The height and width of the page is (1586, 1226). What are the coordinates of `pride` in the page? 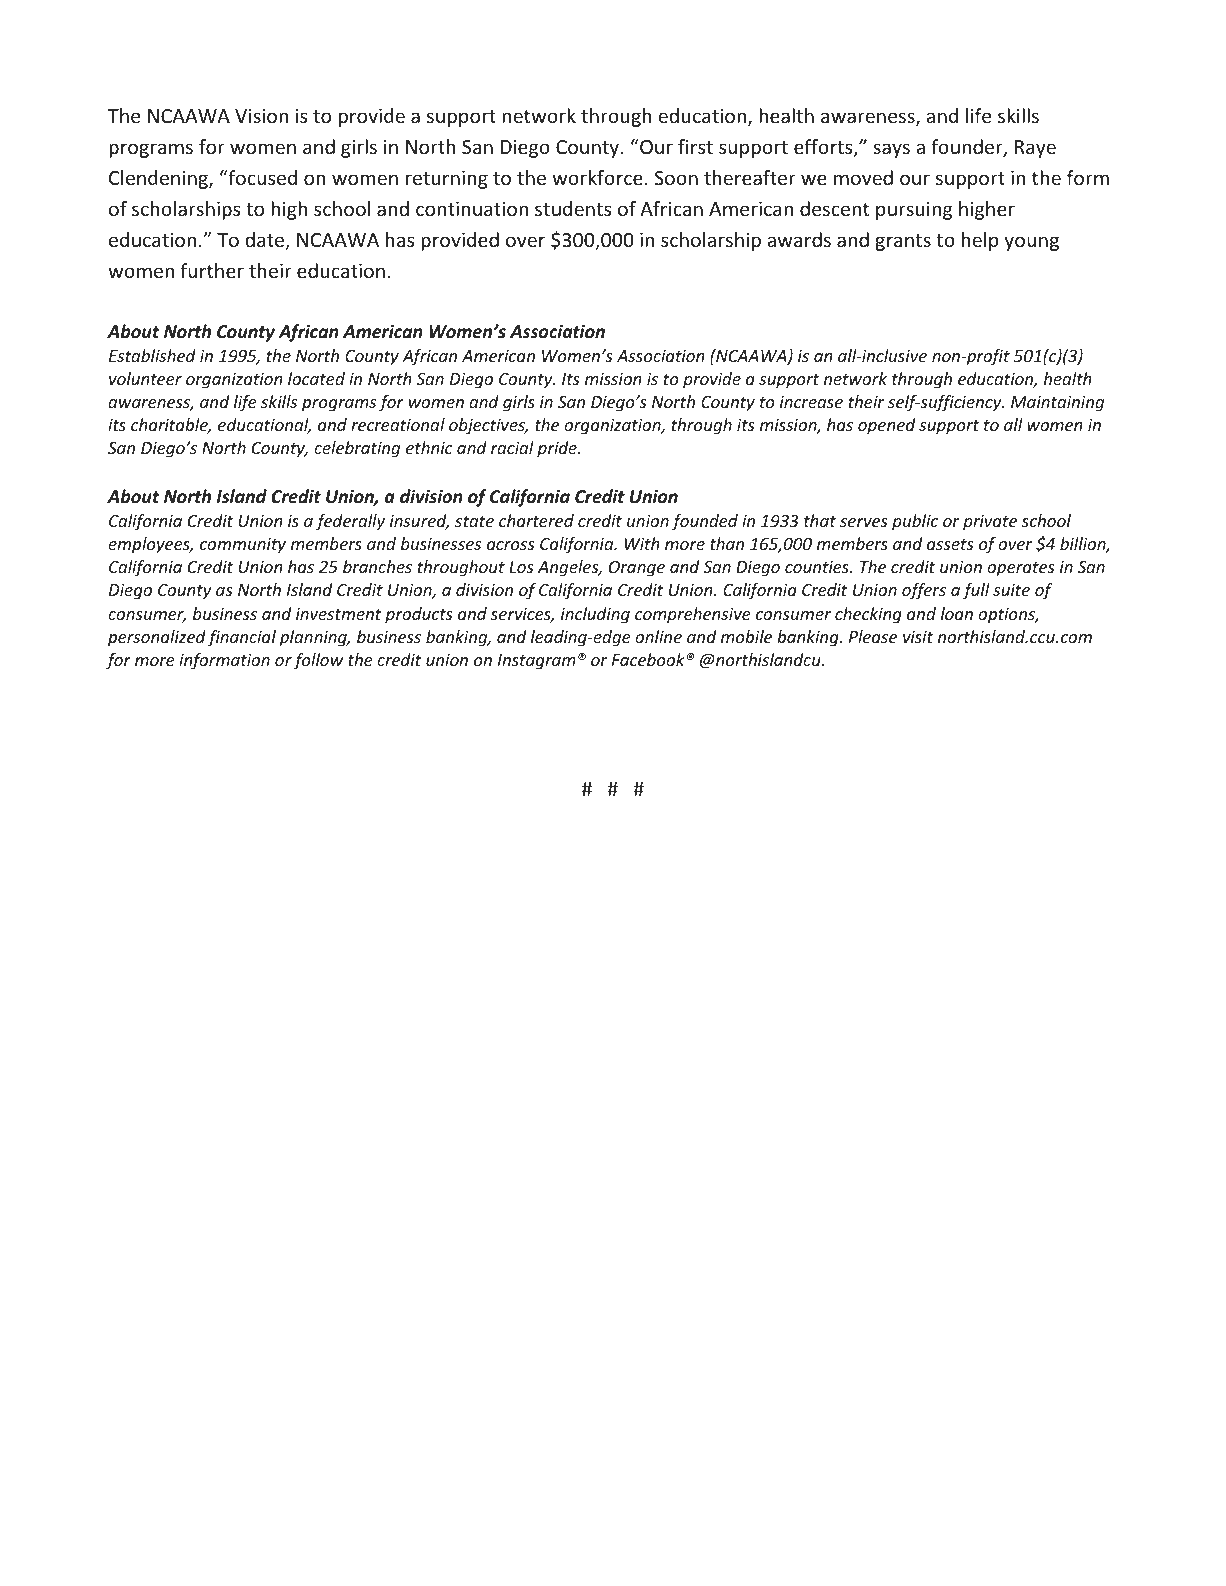 It's located at (558, 449).
